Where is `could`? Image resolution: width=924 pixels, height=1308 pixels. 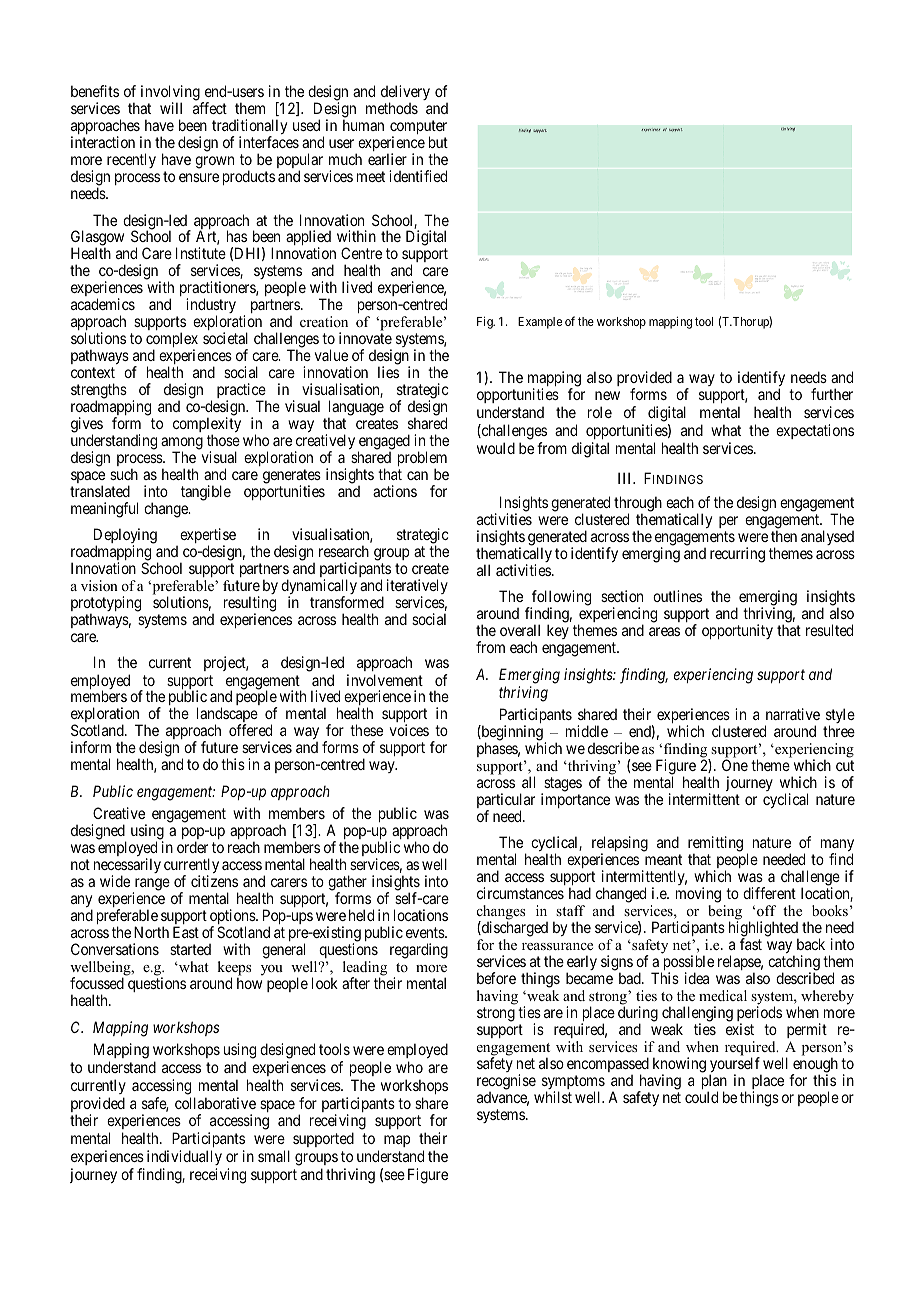 could is located at coordinates (701, 1097).
